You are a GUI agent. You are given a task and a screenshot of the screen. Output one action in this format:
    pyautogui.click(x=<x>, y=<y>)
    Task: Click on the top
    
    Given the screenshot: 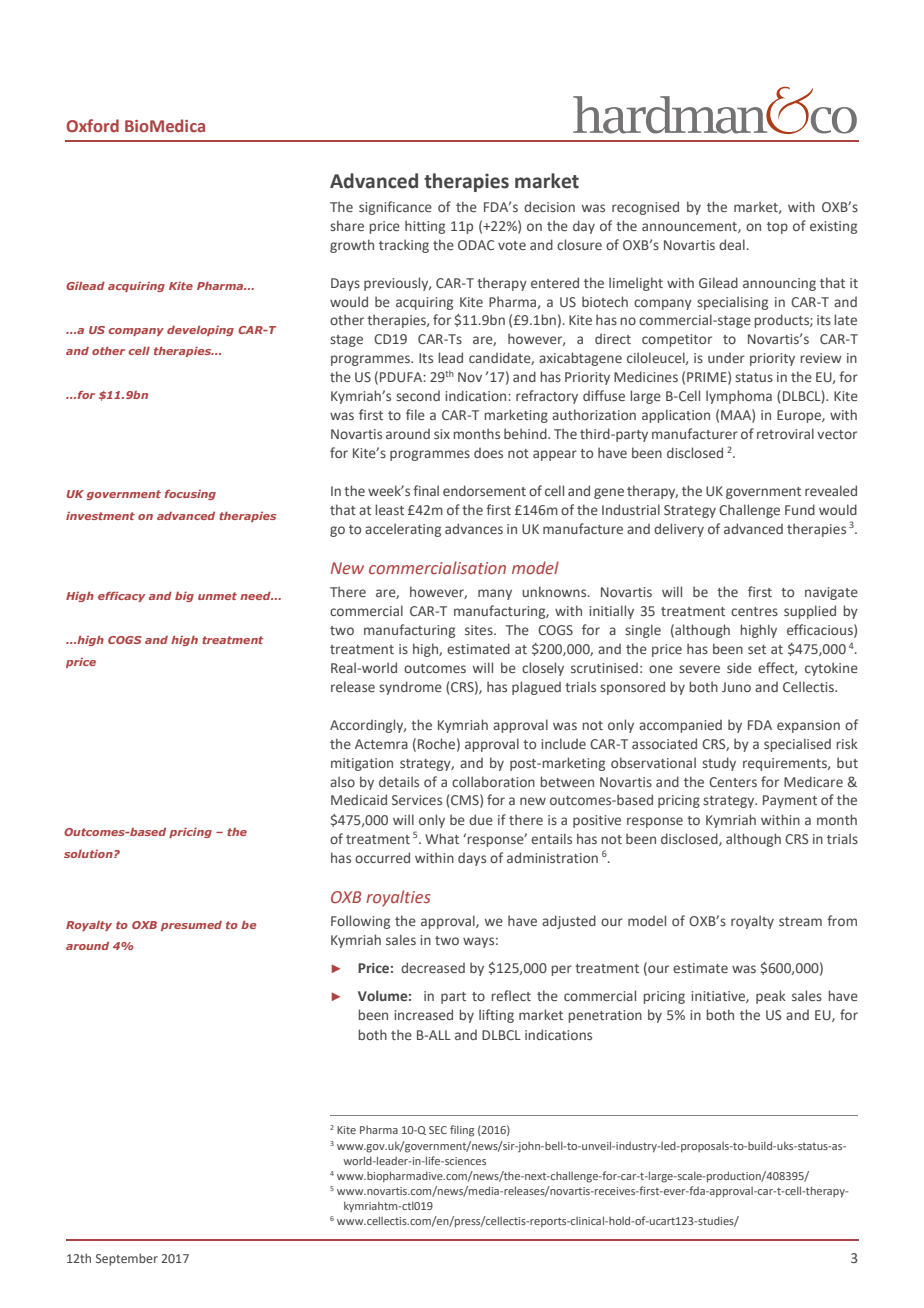 What is the action you would take?
    pyautogui.click(x=777, y=228)
